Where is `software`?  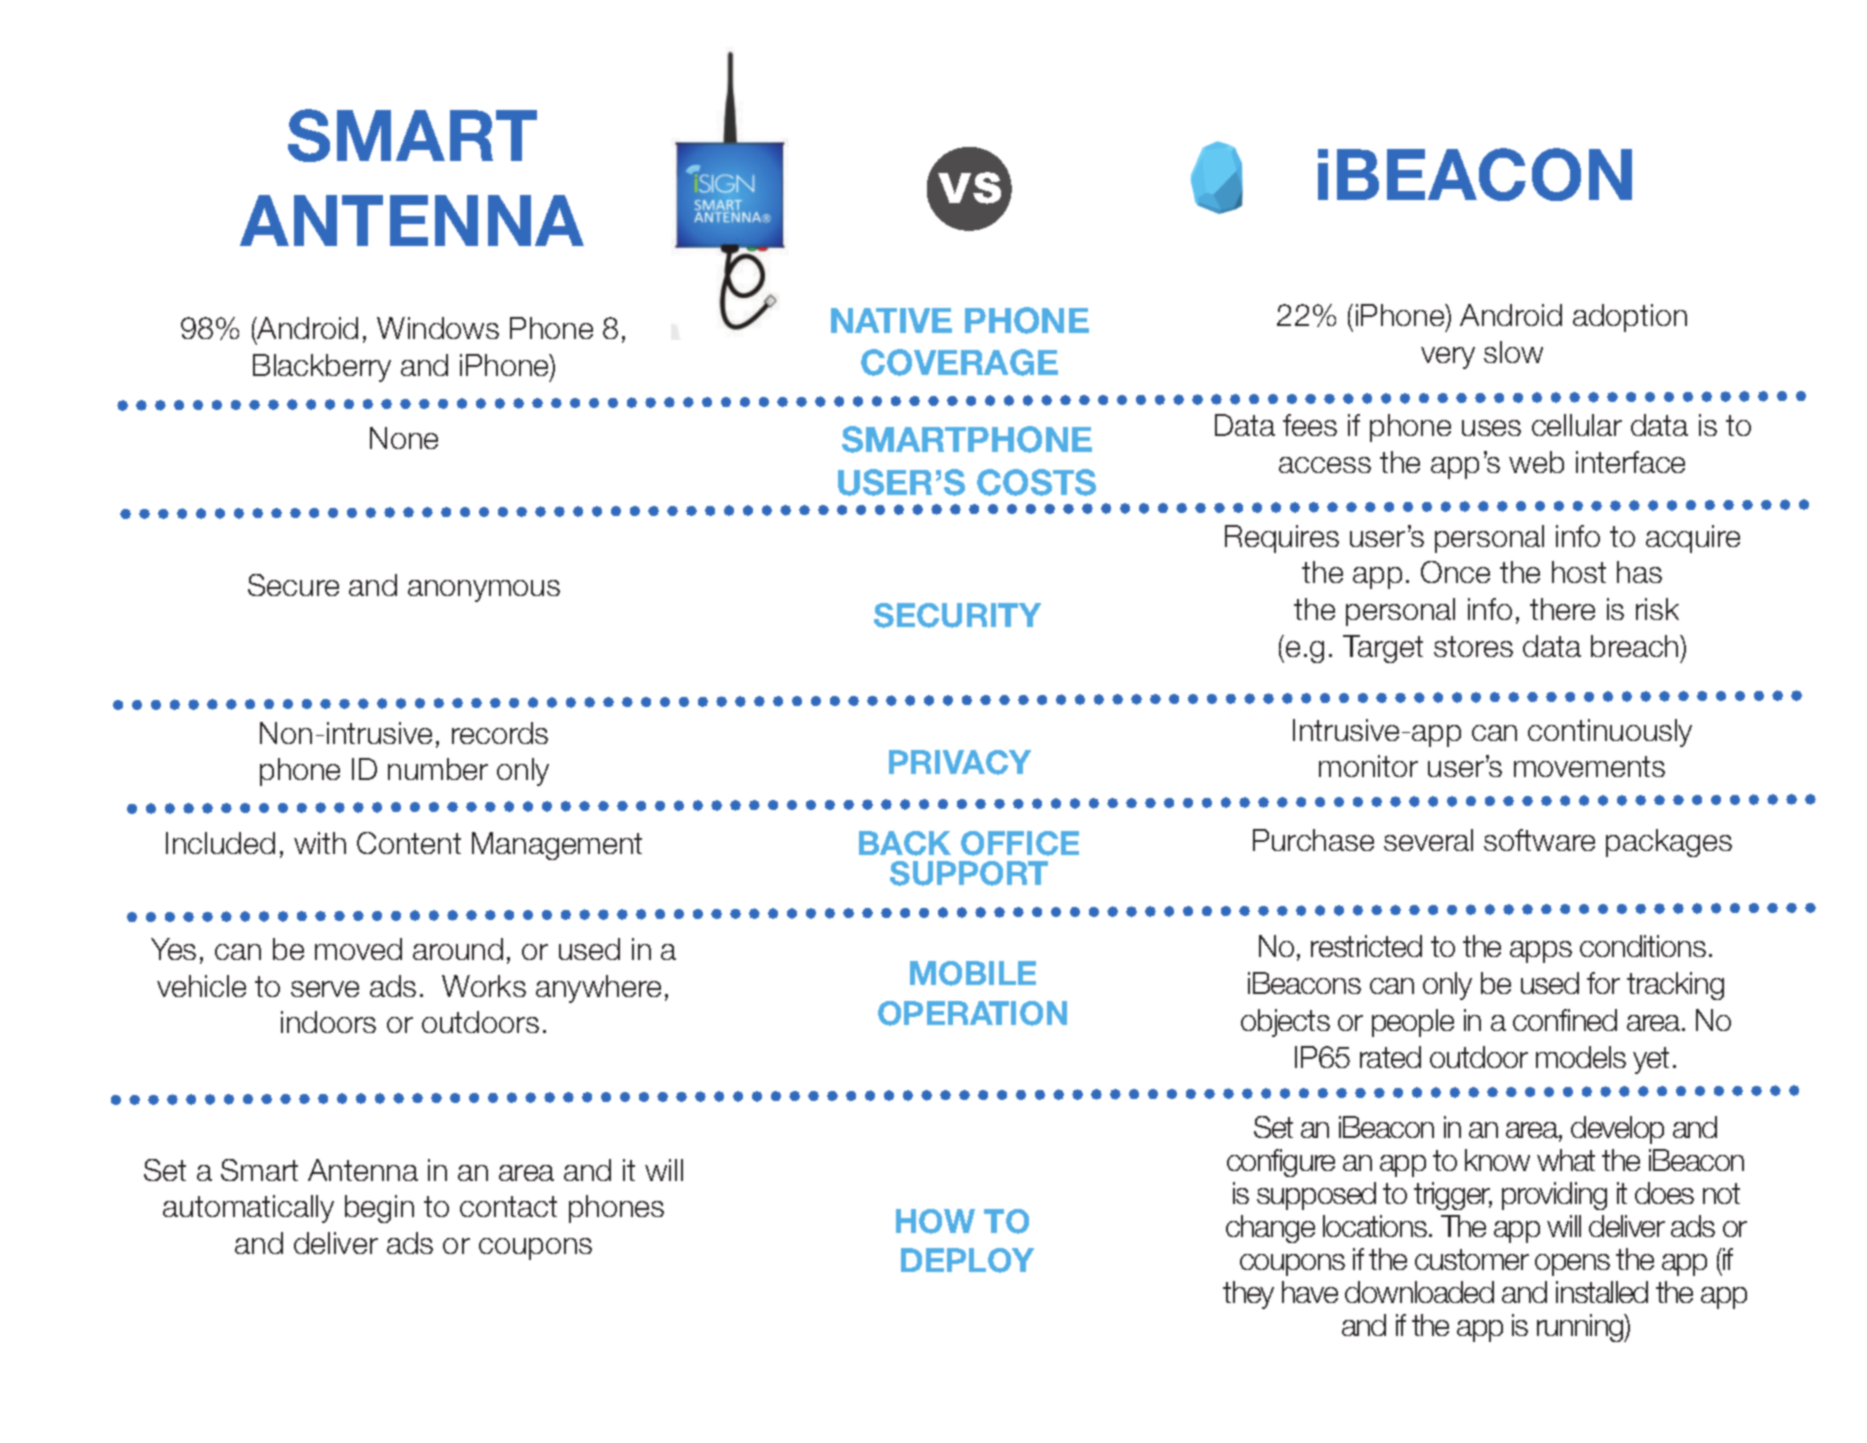
software is located at coordinates (1539, 840).
